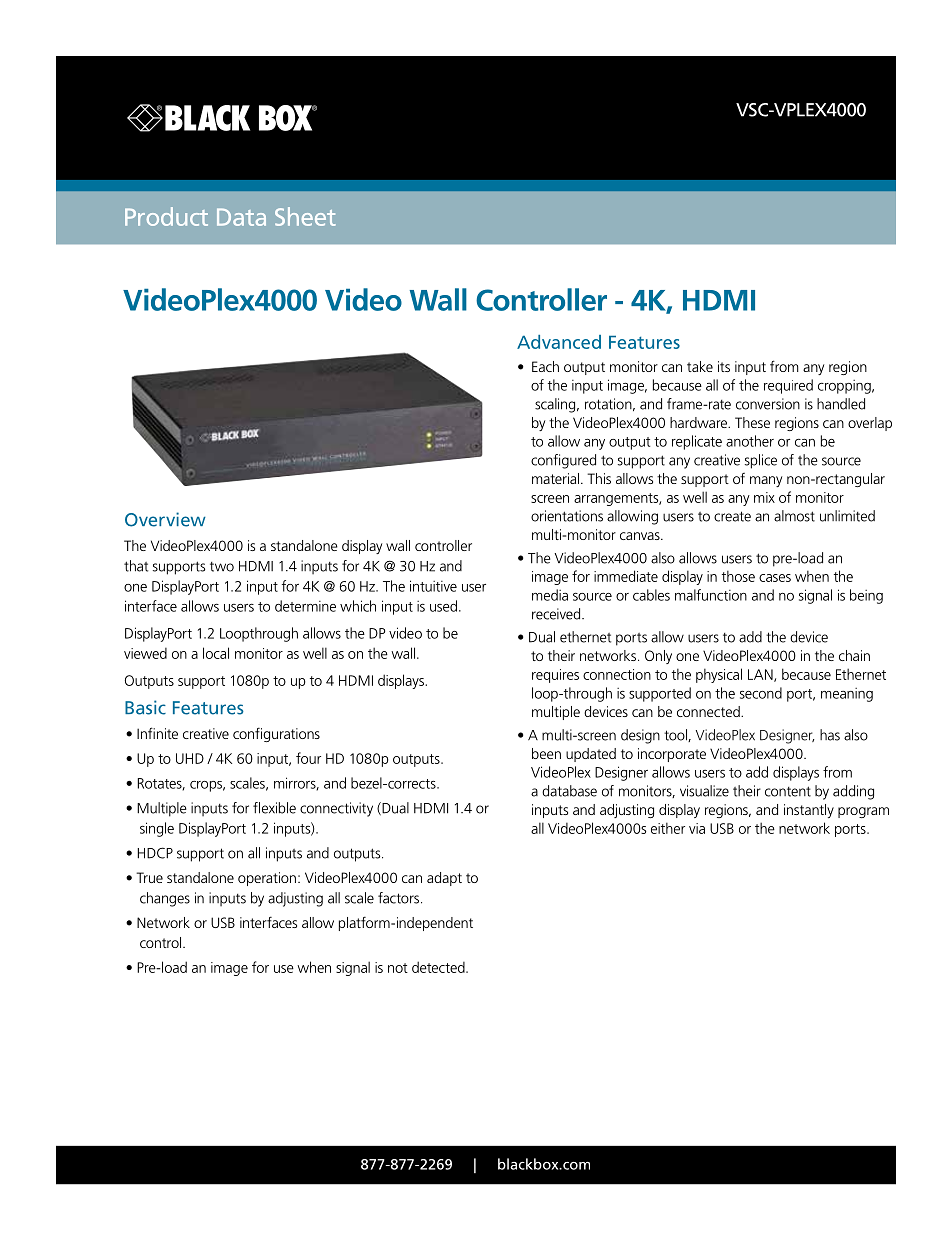 This image has height=1233, width=952. I want to click on second, so click(761, 693).
